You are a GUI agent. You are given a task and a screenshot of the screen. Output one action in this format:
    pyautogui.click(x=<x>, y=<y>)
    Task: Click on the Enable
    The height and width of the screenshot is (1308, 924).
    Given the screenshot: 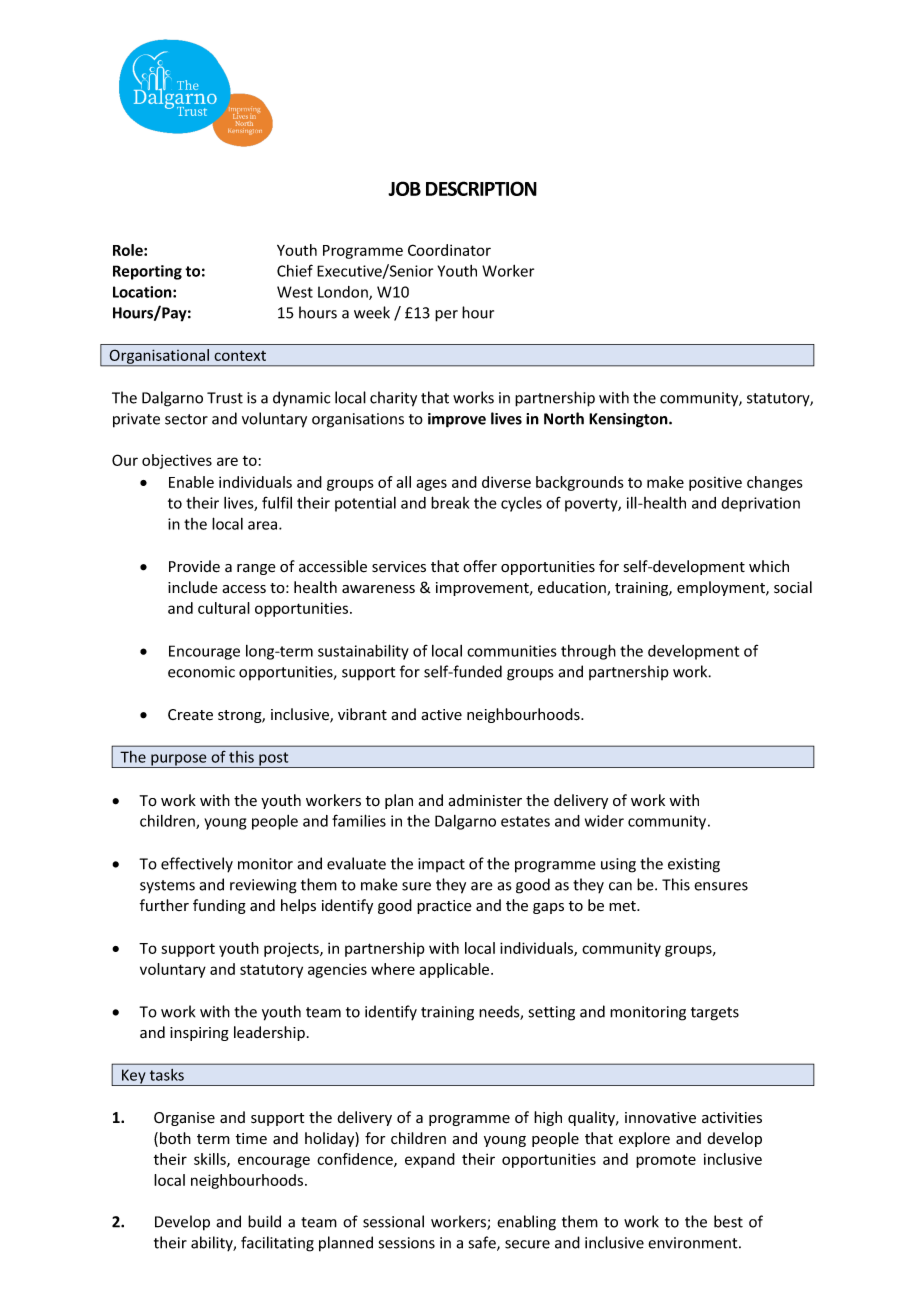 What is the action you would take?
    pyautogui.click(x=191, y=482)
